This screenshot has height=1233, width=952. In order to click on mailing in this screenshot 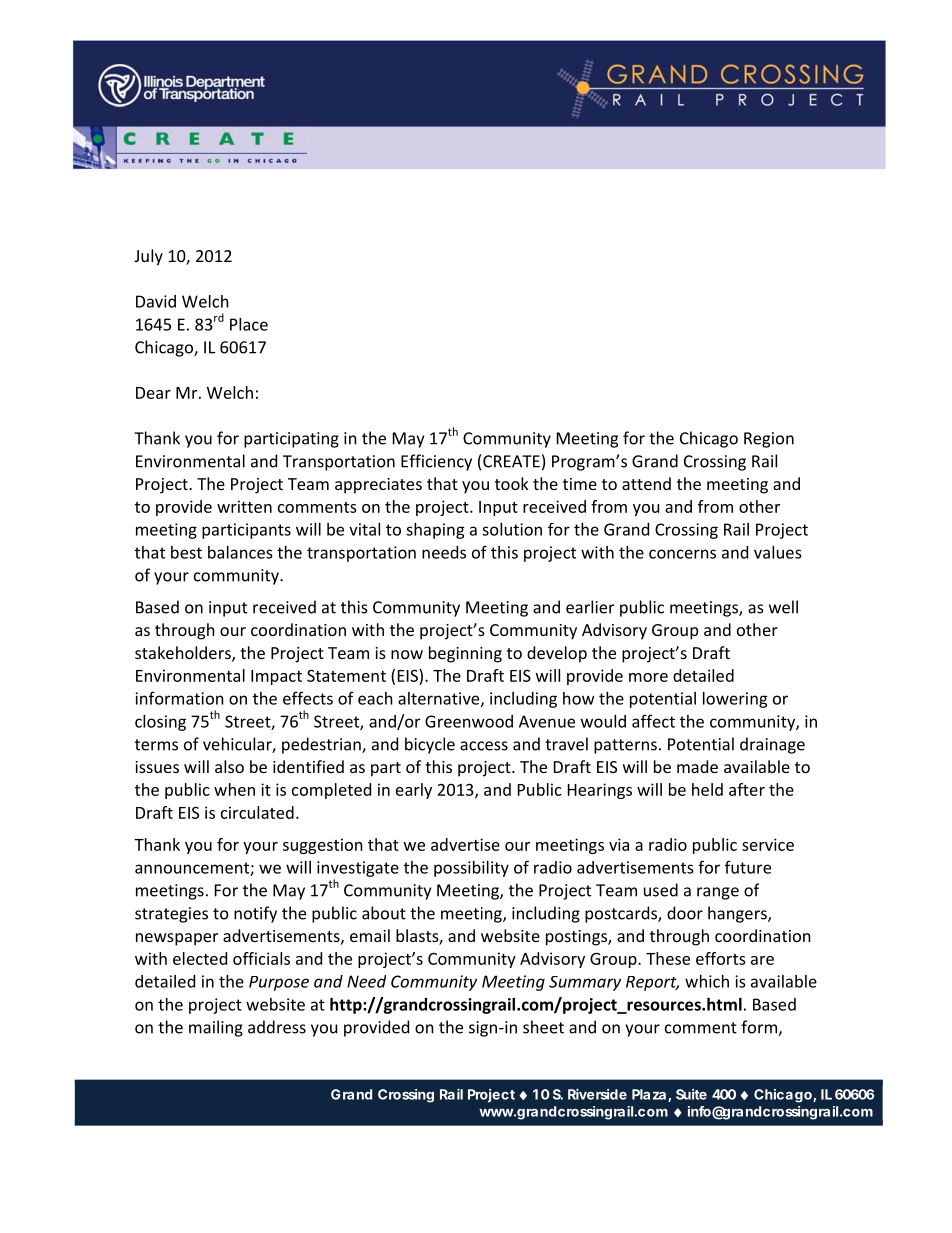, I will do `click(216, 1028)`.
